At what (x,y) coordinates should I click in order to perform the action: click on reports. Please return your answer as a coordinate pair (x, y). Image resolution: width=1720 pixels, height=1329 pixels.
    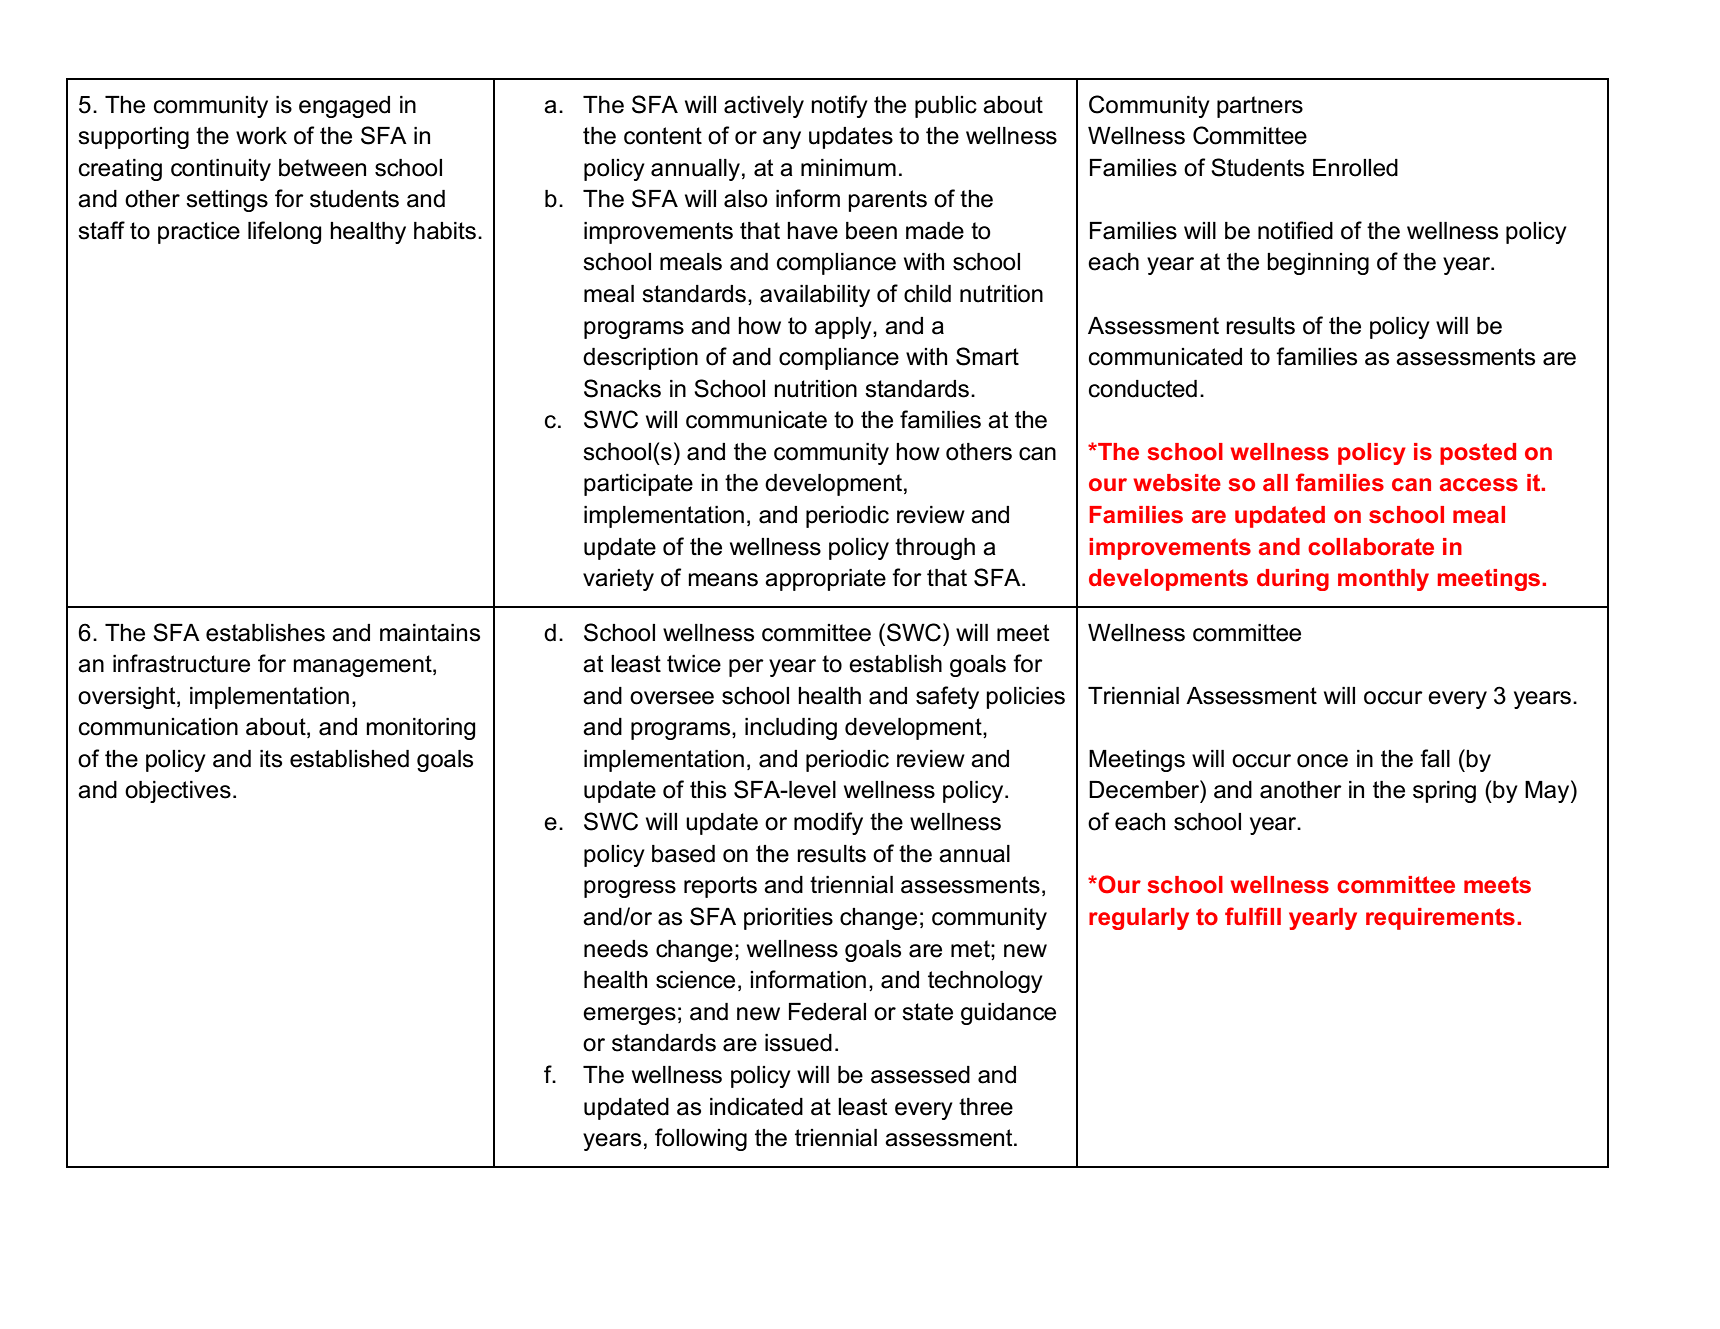
    Looking at the image, I should click on (720, 887).
